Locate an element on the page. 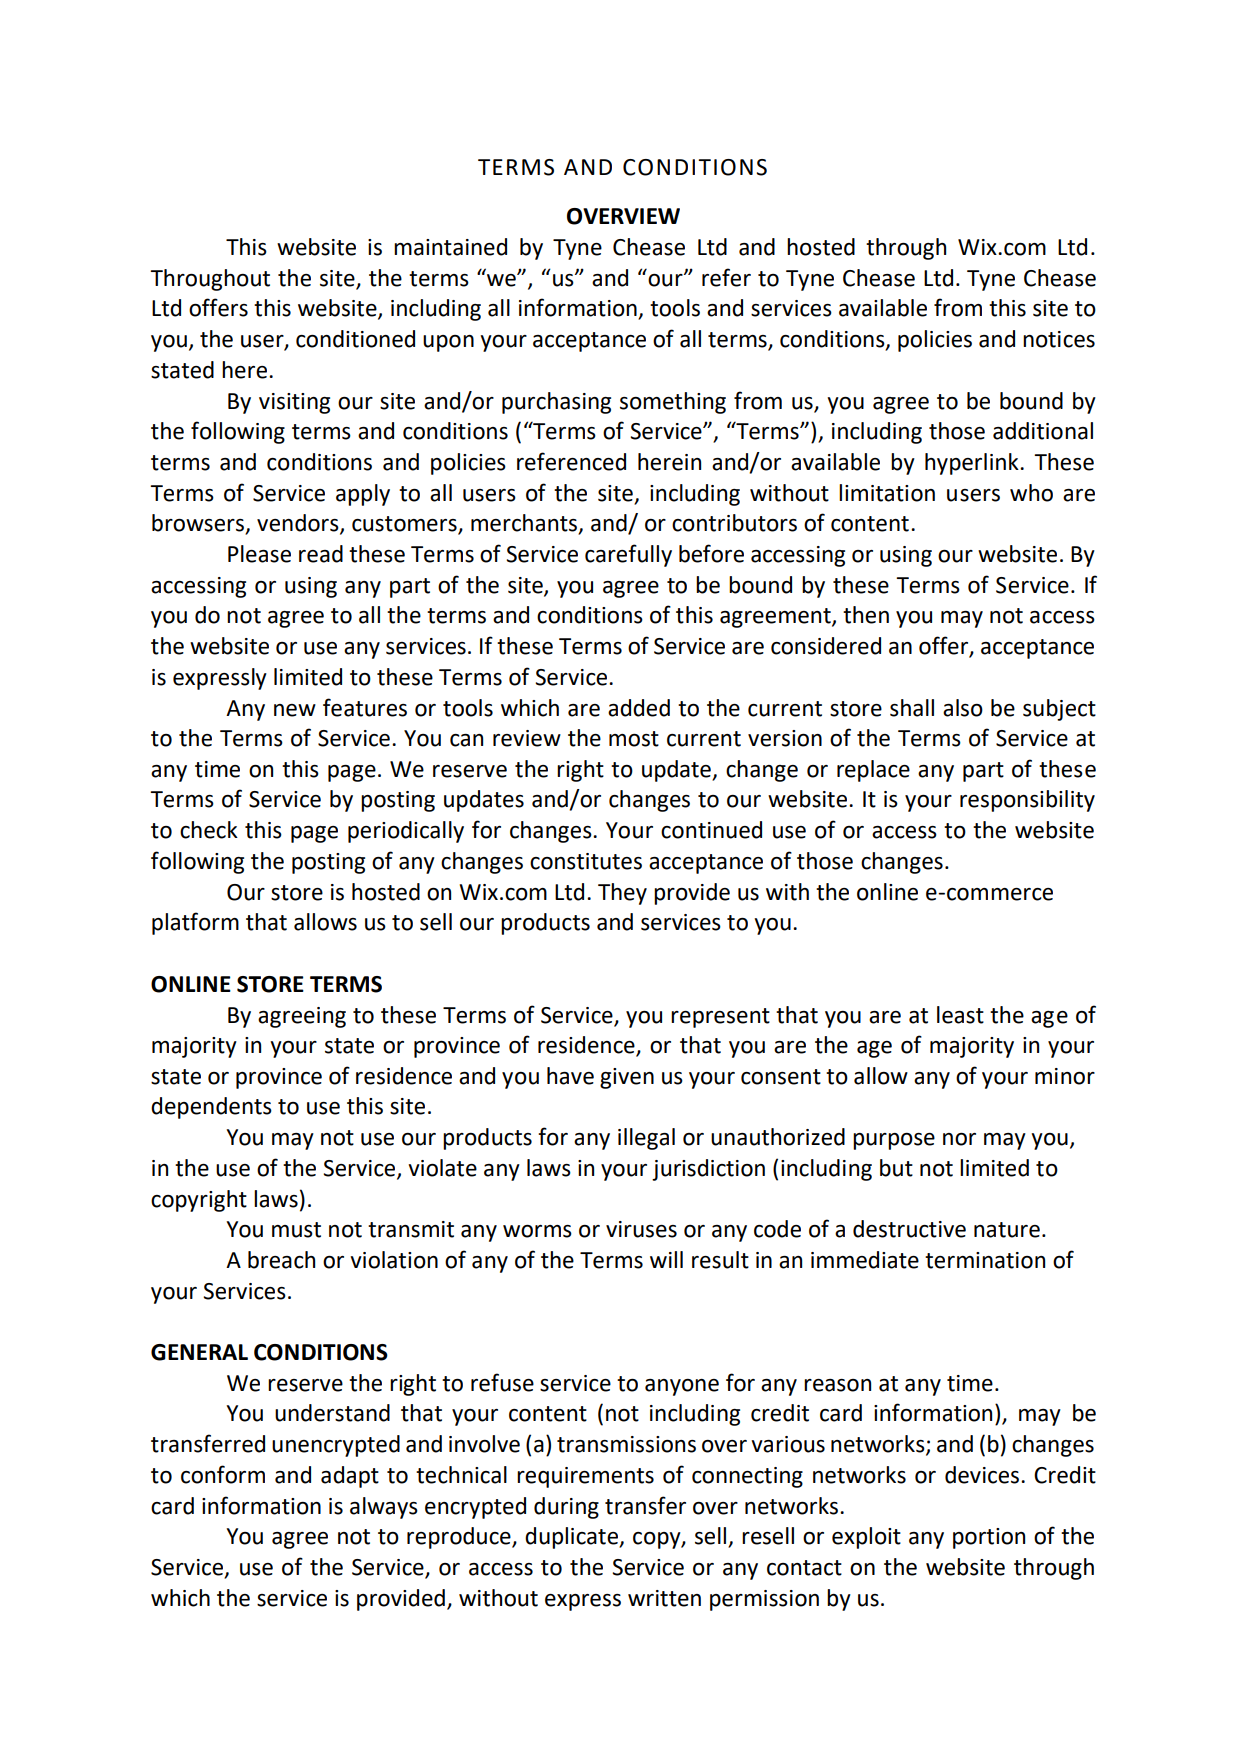  They is located at coordinates (622, 894).
